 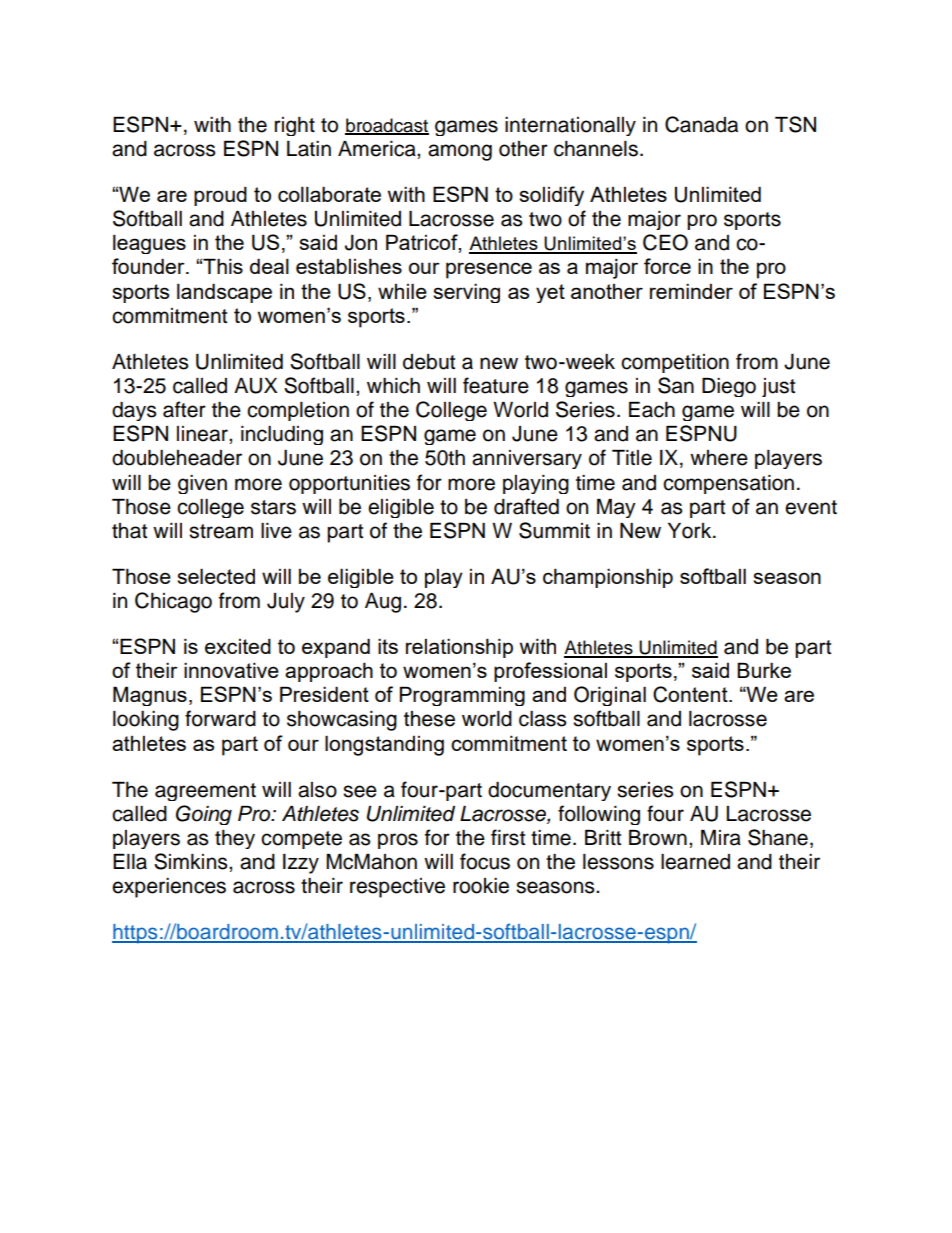 What do you see at coordinates (527, 459) in the screenshot?
I see `anniversary` at bounding box center [527, 459].
